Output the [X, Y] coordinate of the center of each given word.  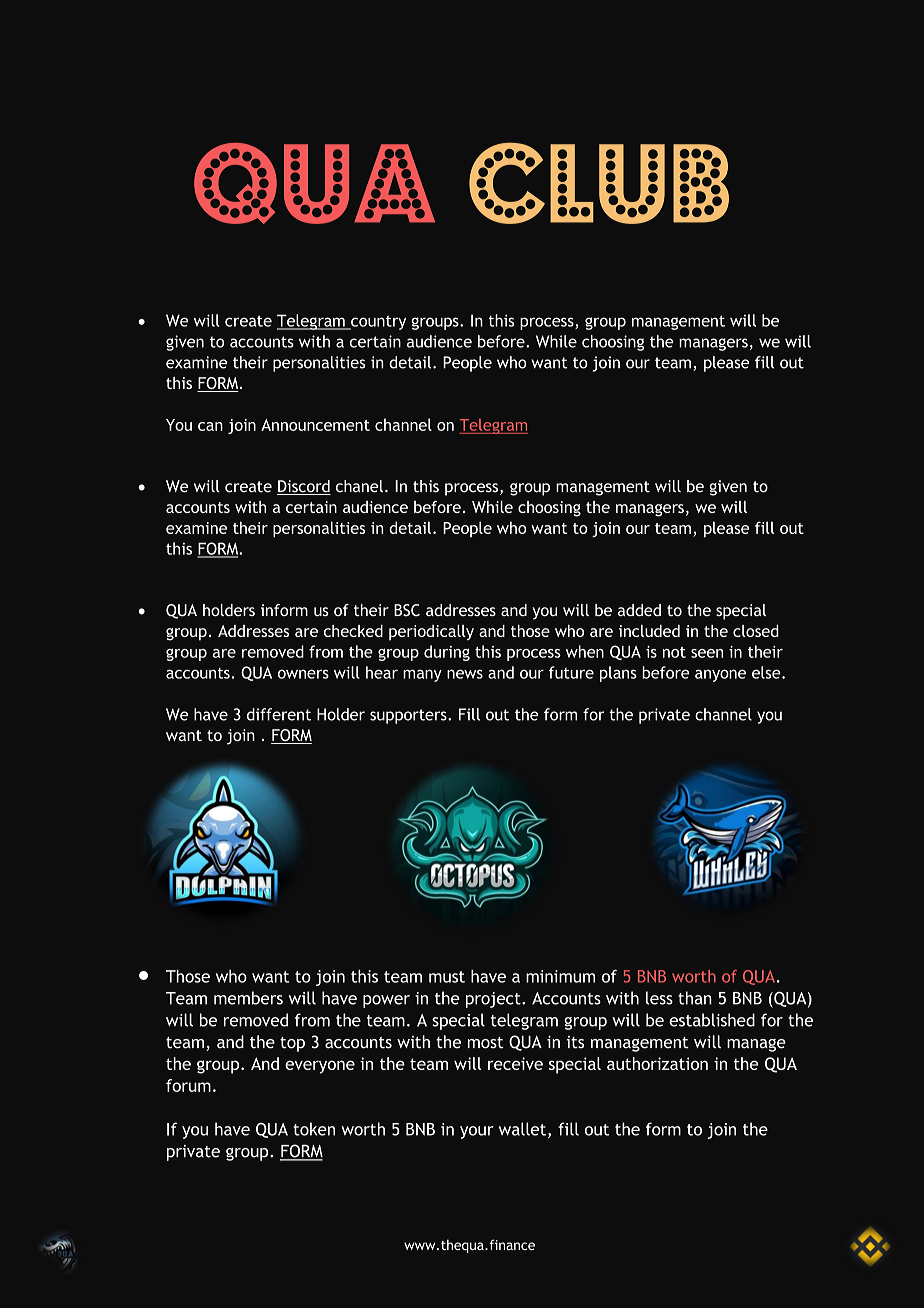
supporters [409, 716]
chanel [359, 486]
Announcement [315, 425]
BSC [407, 610]
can [210, 426]
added [639, 610]
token [314, 1129]
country [377, 322]
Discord [304, 487]
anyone [720, 675]
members [248, 998]
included [649, 631]
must [447, 977]
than [695, 998]
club [599, 183]
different [279, 714]
